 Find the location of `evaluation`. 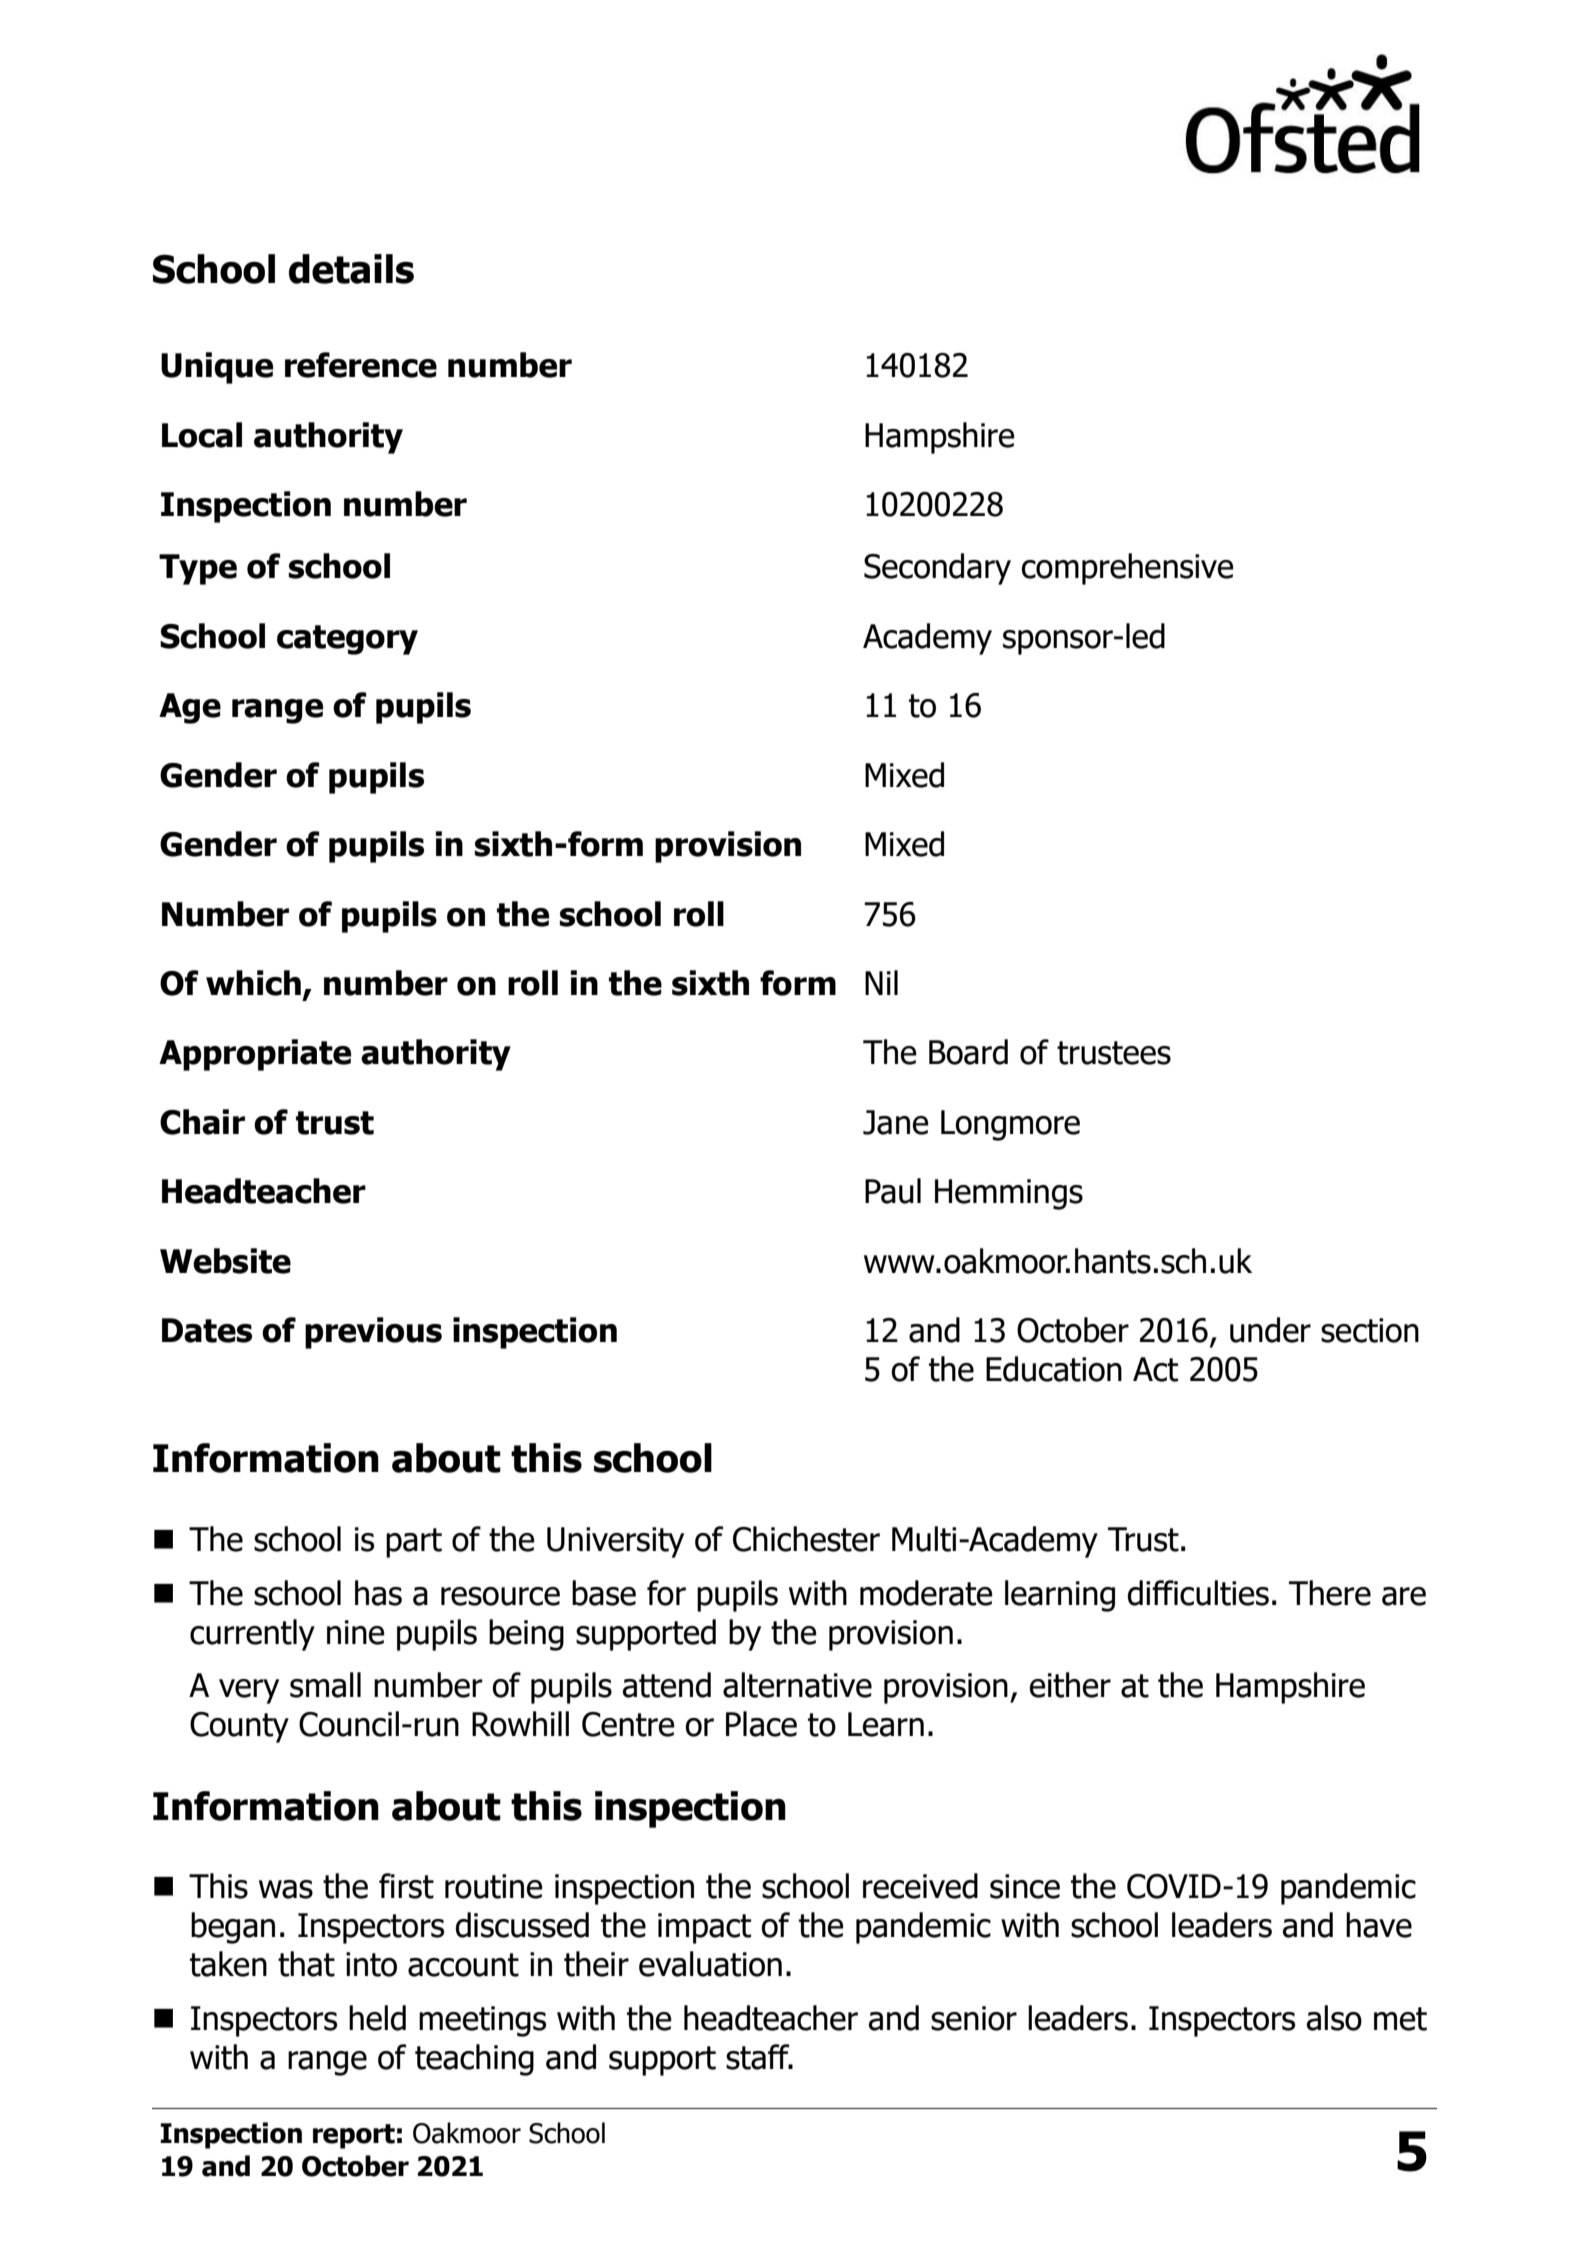

evaluation is located at coordinates (710, 1964).
